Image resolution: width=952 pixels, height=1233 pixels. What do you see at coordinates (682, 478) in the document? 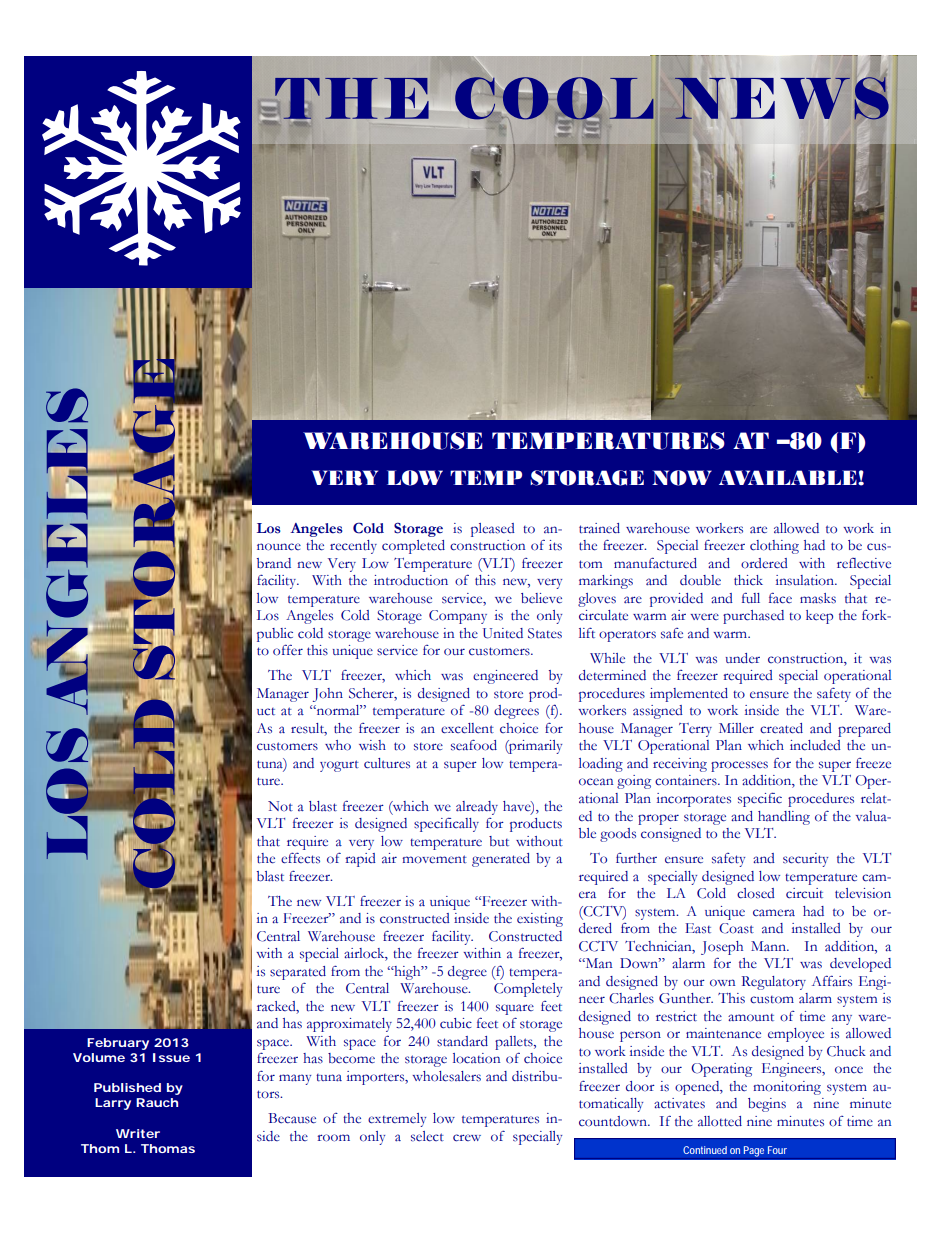
I see `NOW` at bounding box center [682, 478].
